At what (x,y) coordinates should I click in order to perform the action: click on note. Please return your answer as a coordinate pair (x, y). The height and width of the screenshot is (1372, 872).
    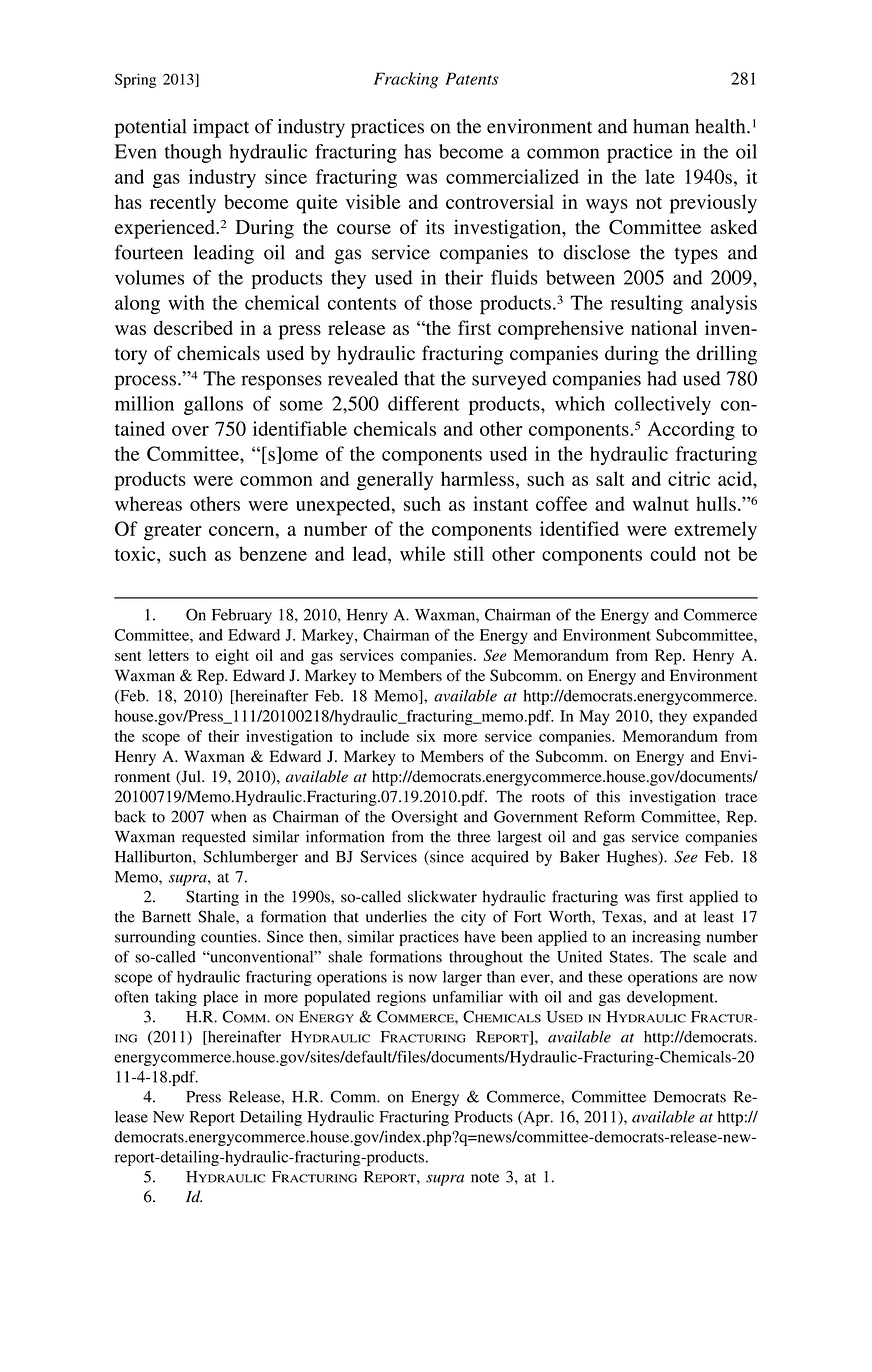
    Looking at the image, I should click on (485, 1178).
